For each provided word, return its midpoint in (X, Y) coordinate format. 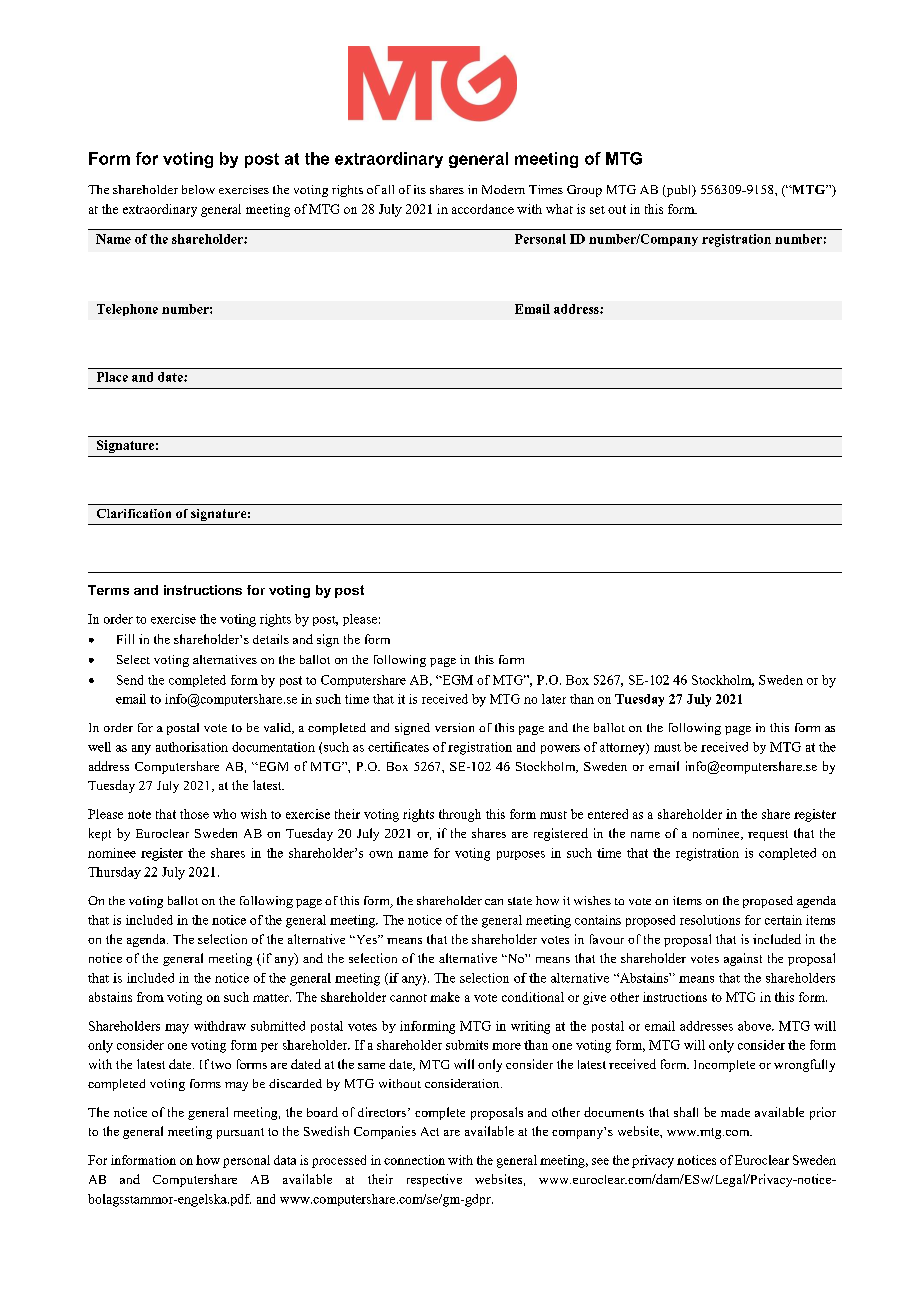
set (597, 210)
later (554, 699)
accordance (483, 209)
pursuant (240, 1133)
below (198, 189)
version (454, 727)
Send (130, 680)
